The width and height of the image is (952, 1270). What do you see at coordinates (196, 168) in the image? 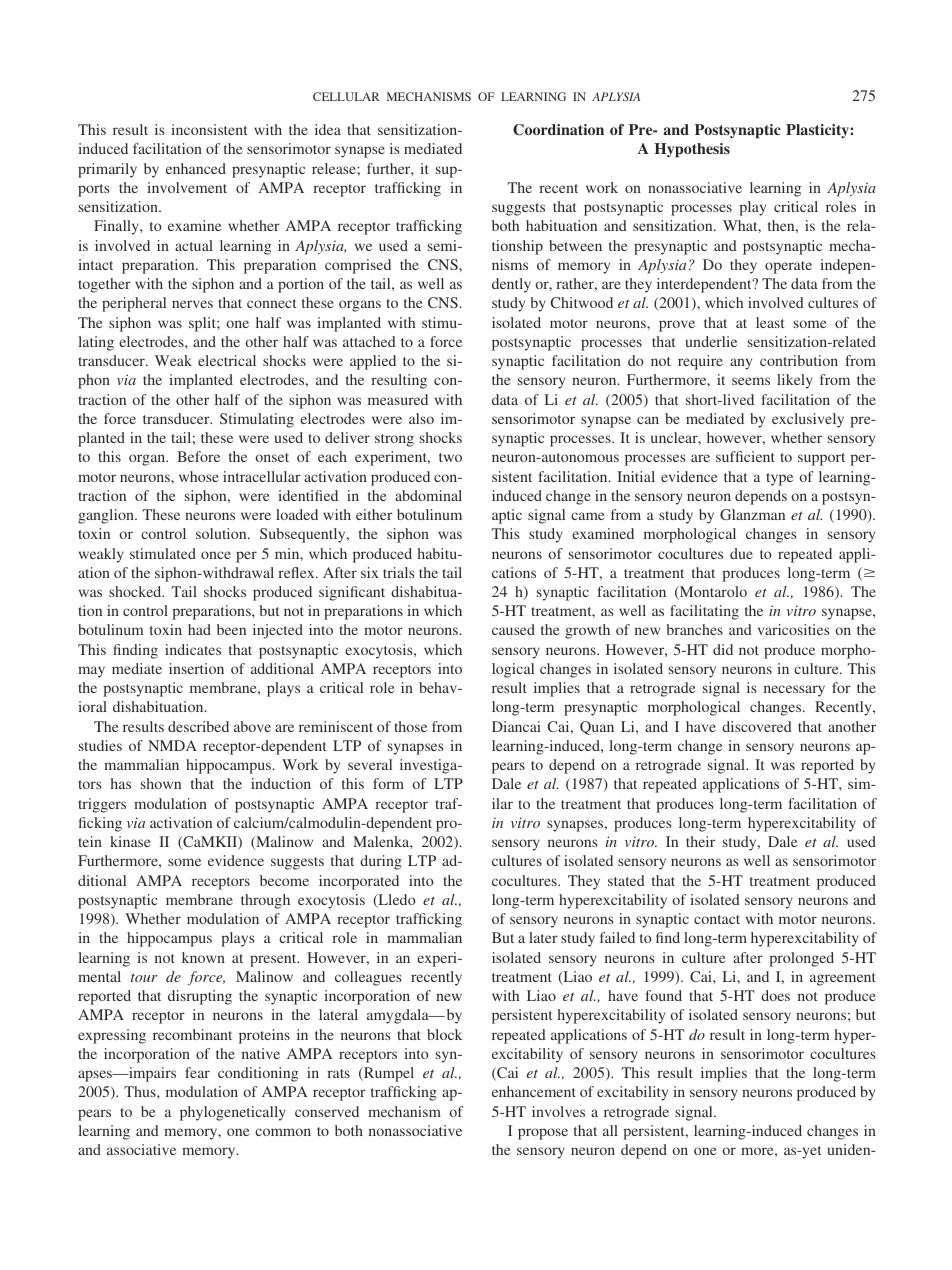
I see `enhanced` at bounding box center [196, 168].
